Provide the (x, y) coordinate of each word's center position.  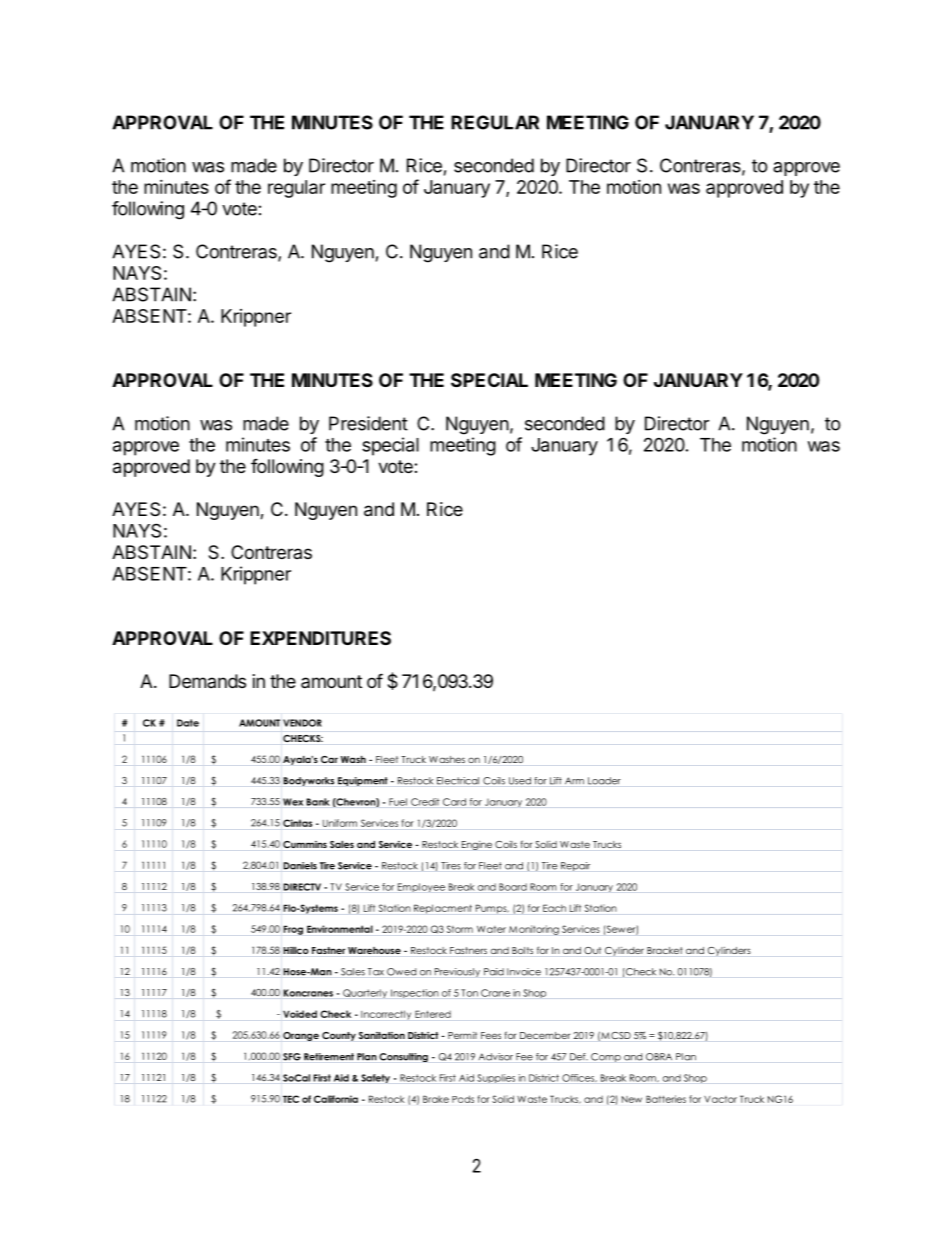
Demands (207, 681)
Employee (421, 887)
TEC (291, 1099)
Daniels (300, 866)
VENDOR (302, 723)
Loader (604, 781)
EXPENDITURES (320, 638)
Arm (574, 781)
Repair (575, 866)
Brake (436, 1099)
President (368, 423)
